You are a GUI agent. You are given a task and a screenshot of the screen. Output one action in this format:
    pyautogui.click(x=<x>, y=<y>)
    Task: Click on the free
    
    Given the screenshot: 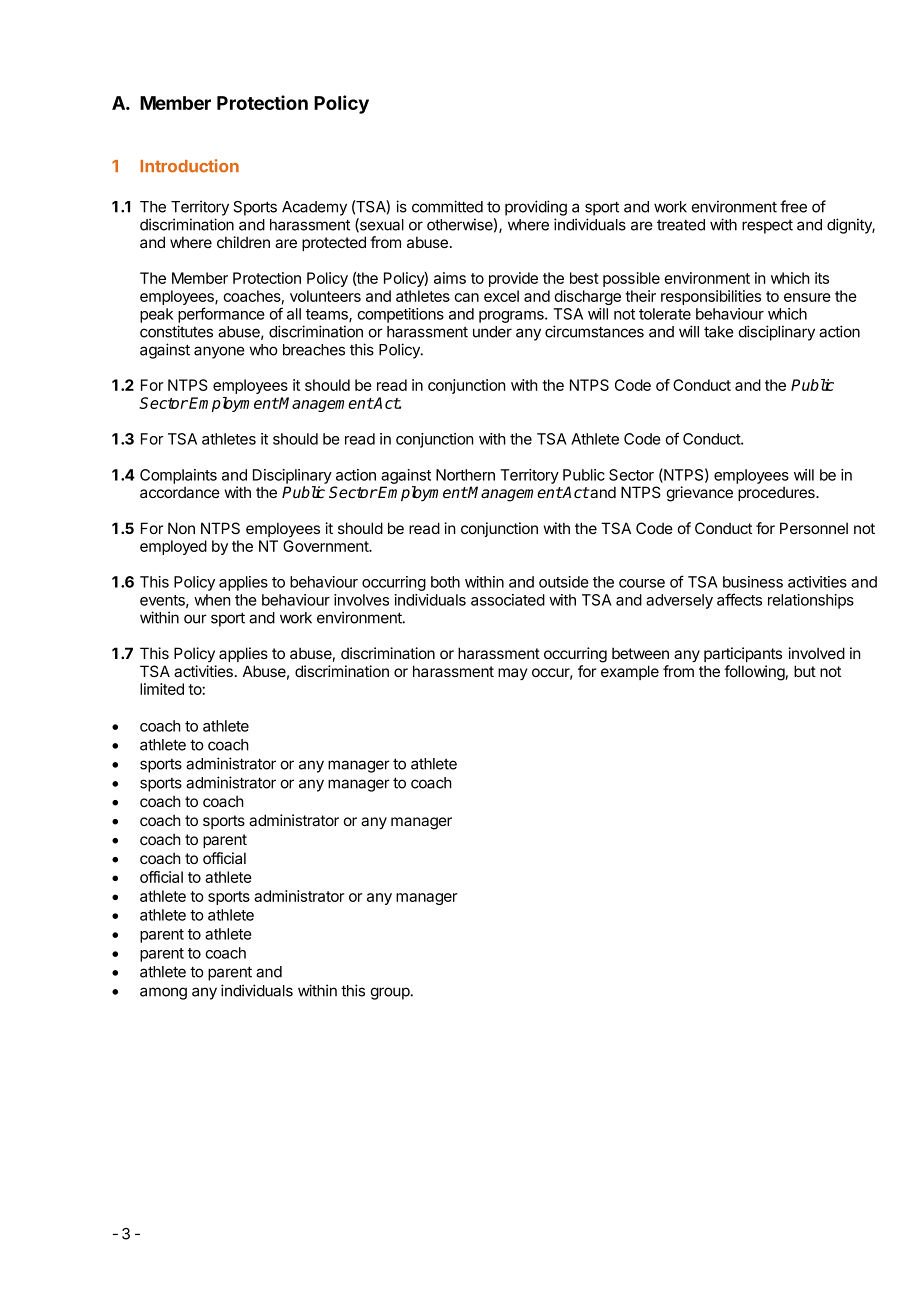 What is the action you would take?
    pyautogui.click(x=793, y=206)
